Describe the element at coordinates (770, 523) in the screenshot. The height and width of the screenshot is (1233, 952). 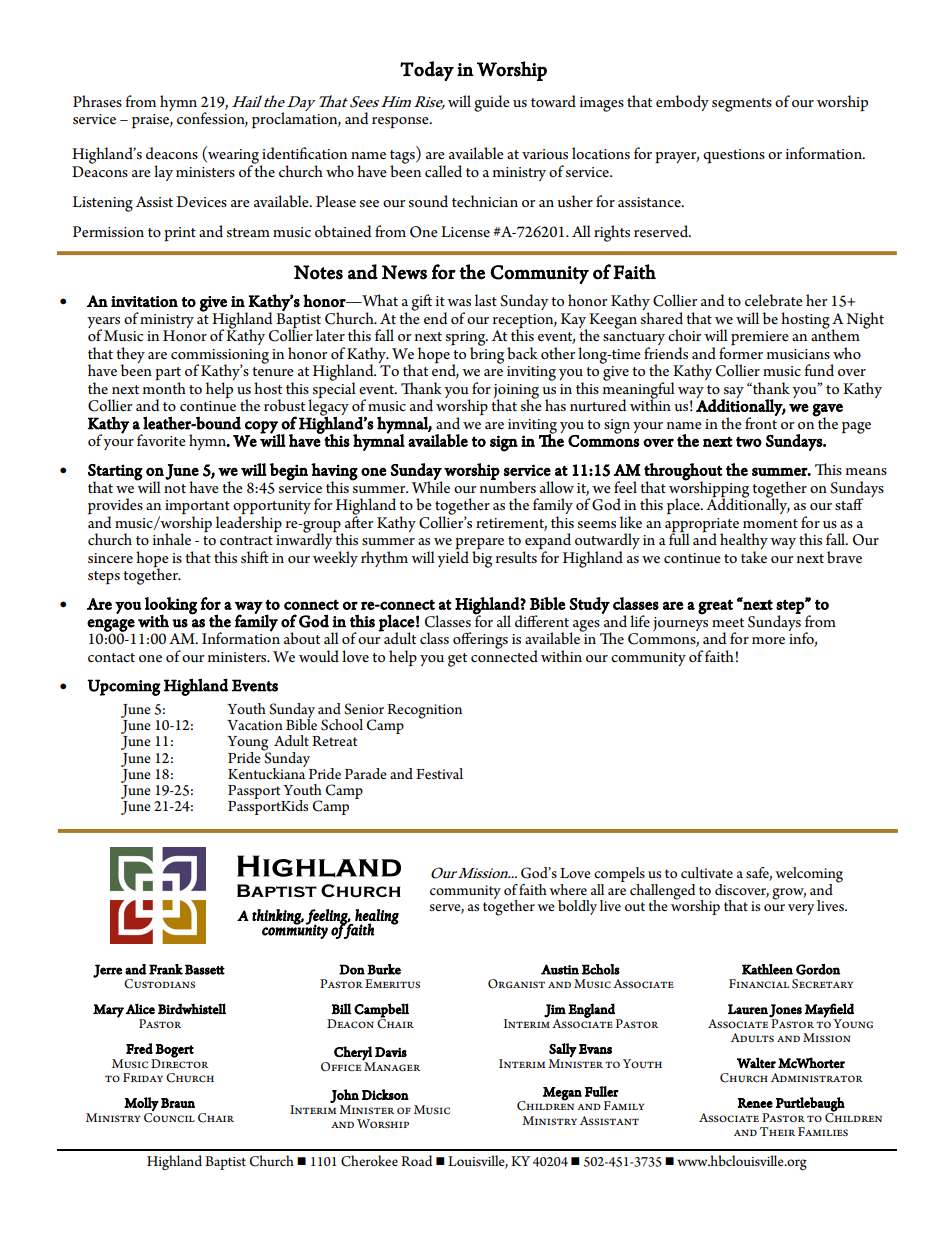
I see `moment` at that location.
